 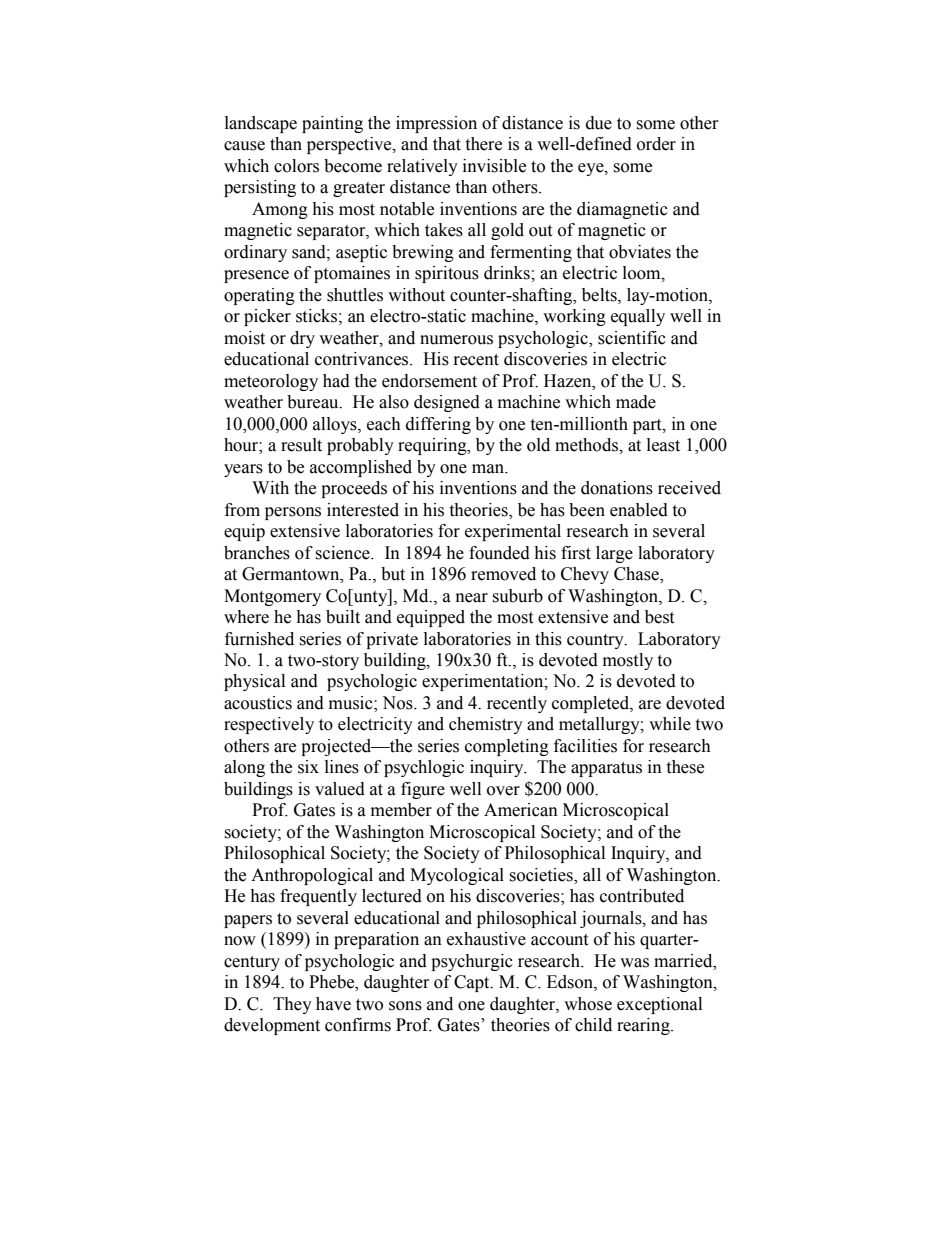 What do you see at coordinates (483, 144) in the image?
I see `there` at bounding box center [483, 144].
